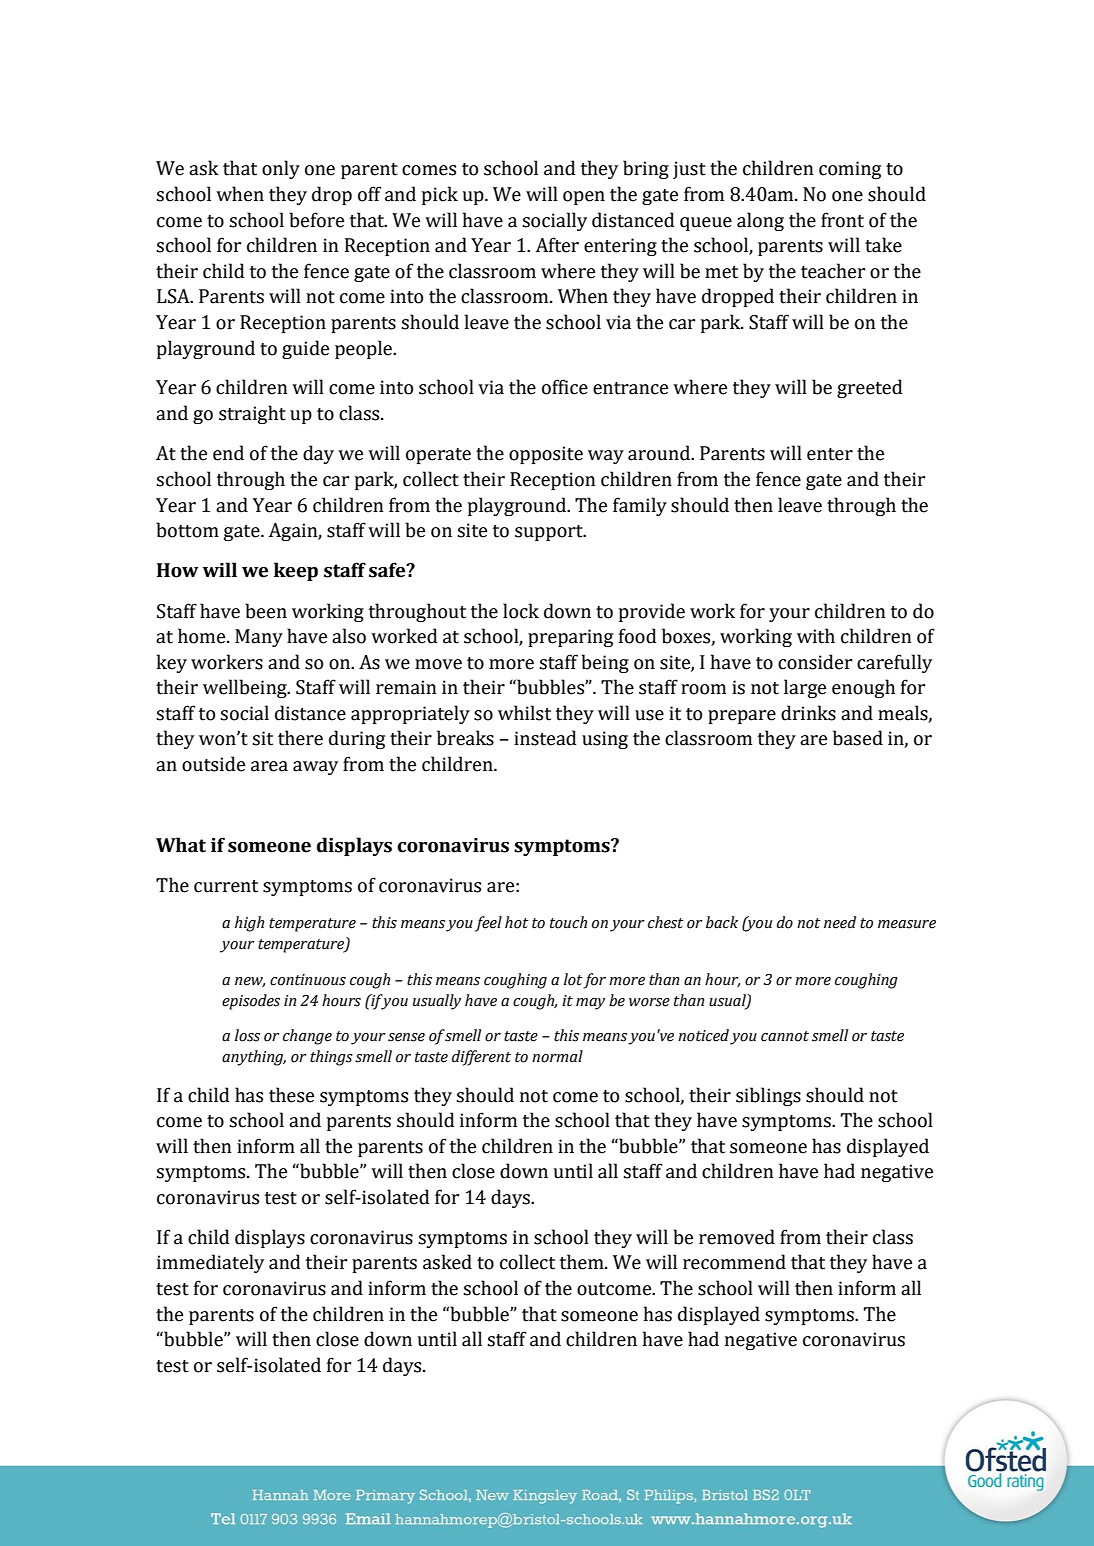 This screenshot has height=1546, width=1094. What do you see at coordinates (584, 198) in the screenshot?
I see `open` at bounding box center [584, 198].
